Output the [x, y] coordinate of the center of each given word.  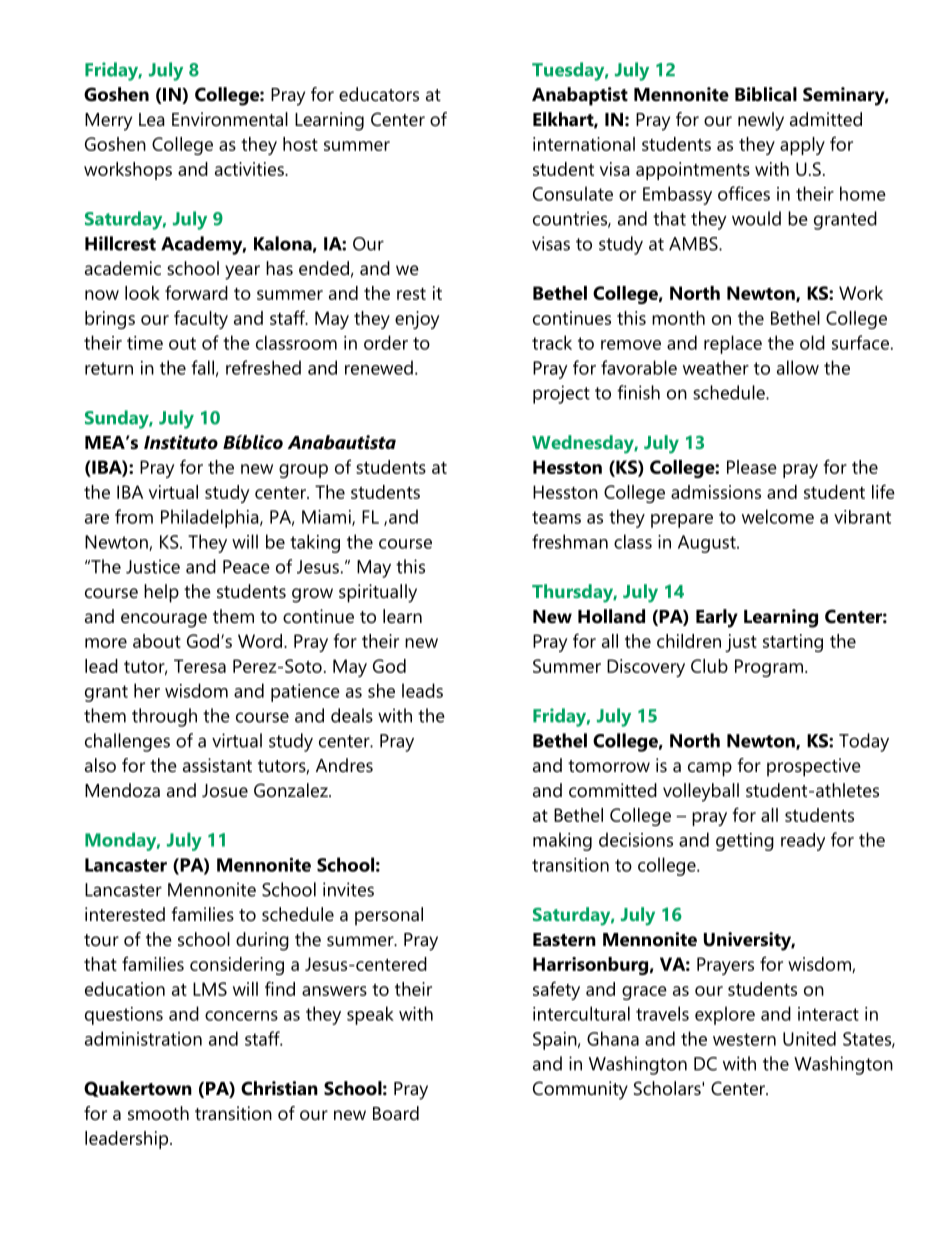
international [584, 144]
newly [761, 121]
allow [798, 367]
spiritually [378, 593]
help [161, 593]
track [552, 342]
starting [793, 643]
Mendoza [122, 790]
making [562, 841]
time [145, 343]
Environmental [230, 119]
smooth [158, 1113]
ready [803, 842]
